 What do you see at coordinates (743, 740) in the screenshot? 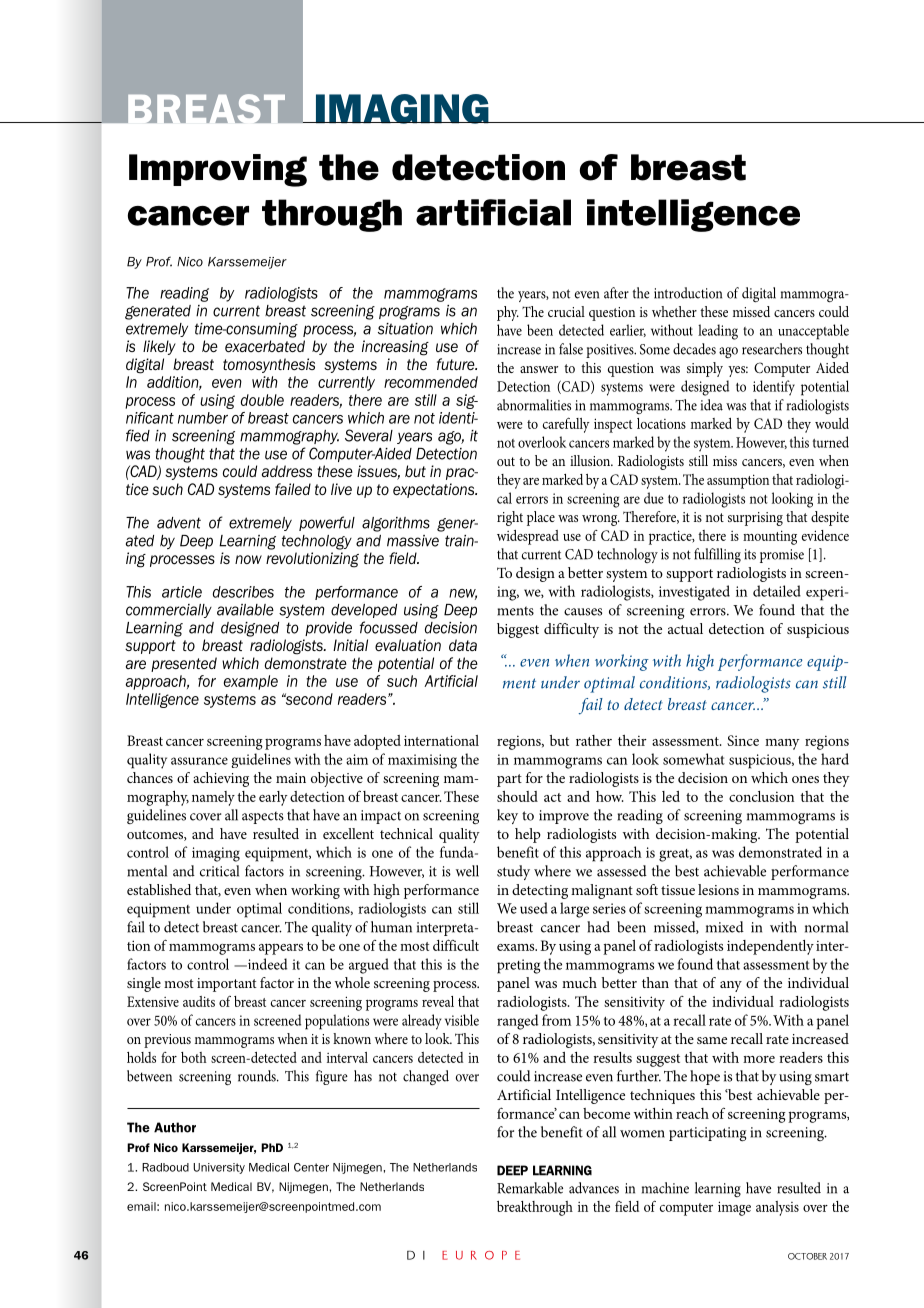
I see `Since` at bounding box center [743, 740].
